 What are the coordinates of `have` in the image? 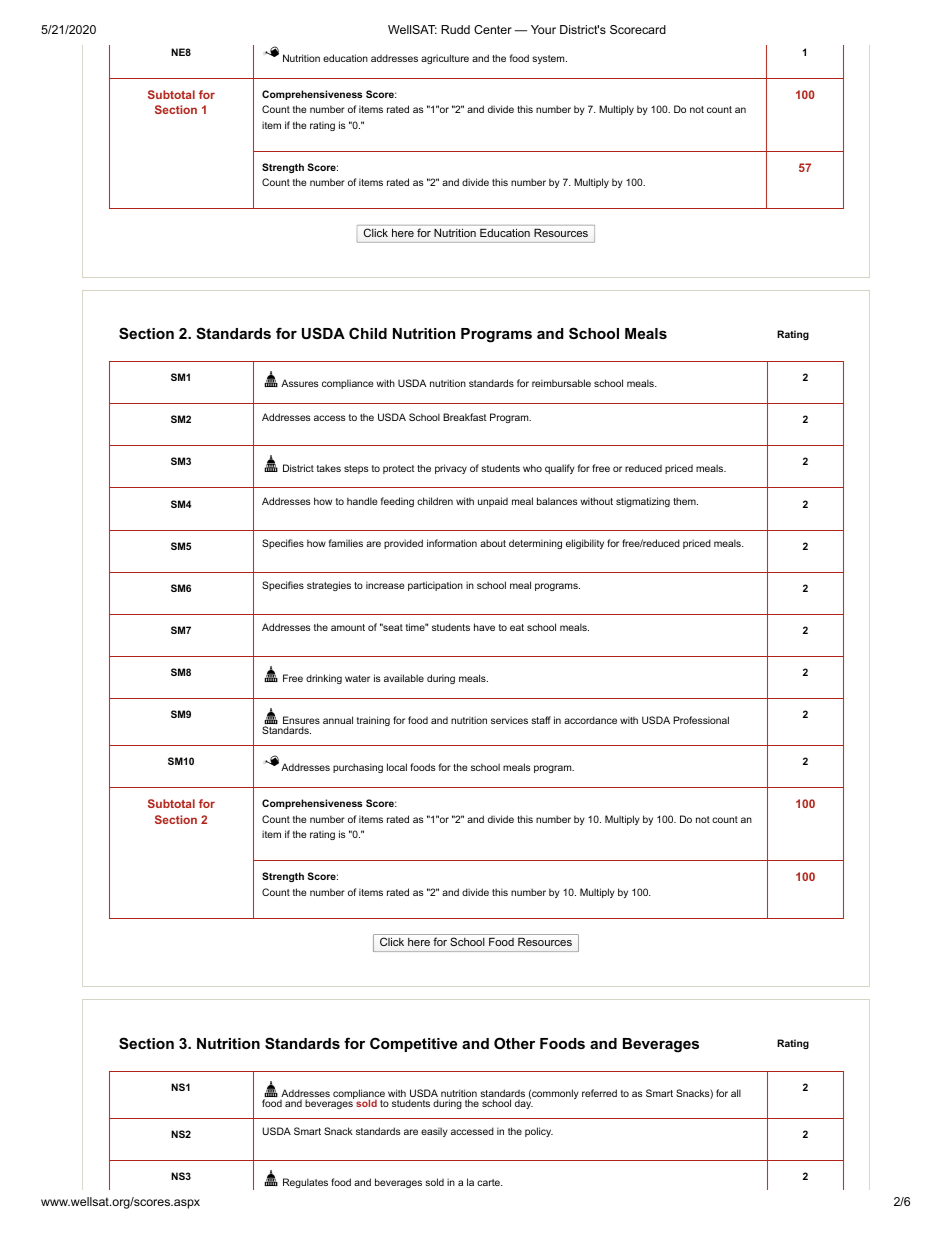 It's located at (484, 627).
